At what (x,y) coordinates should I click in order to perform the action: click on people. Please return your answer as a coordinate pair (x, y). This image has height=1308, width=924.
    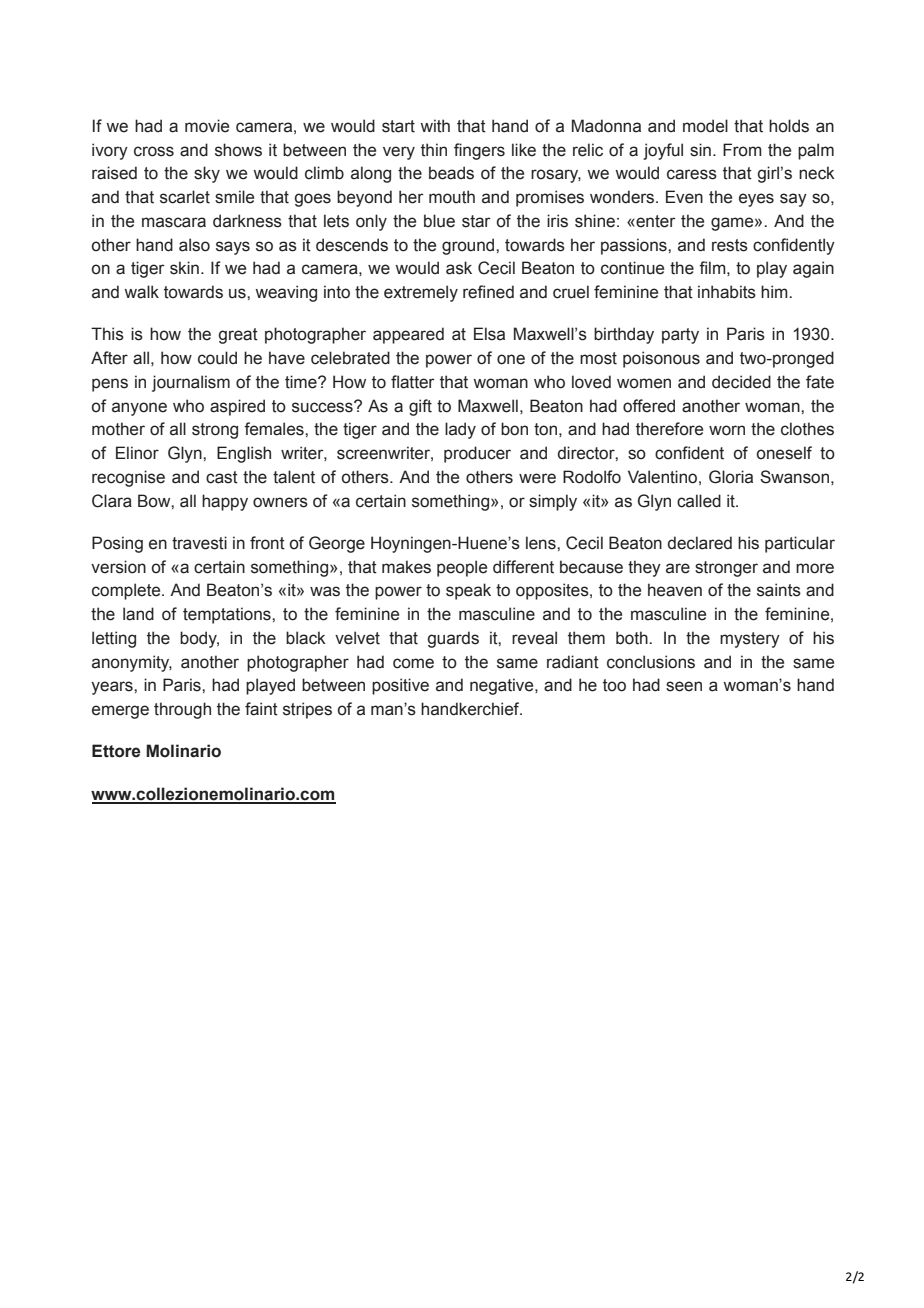
    Looking at the image, I should click on (462, 568).
